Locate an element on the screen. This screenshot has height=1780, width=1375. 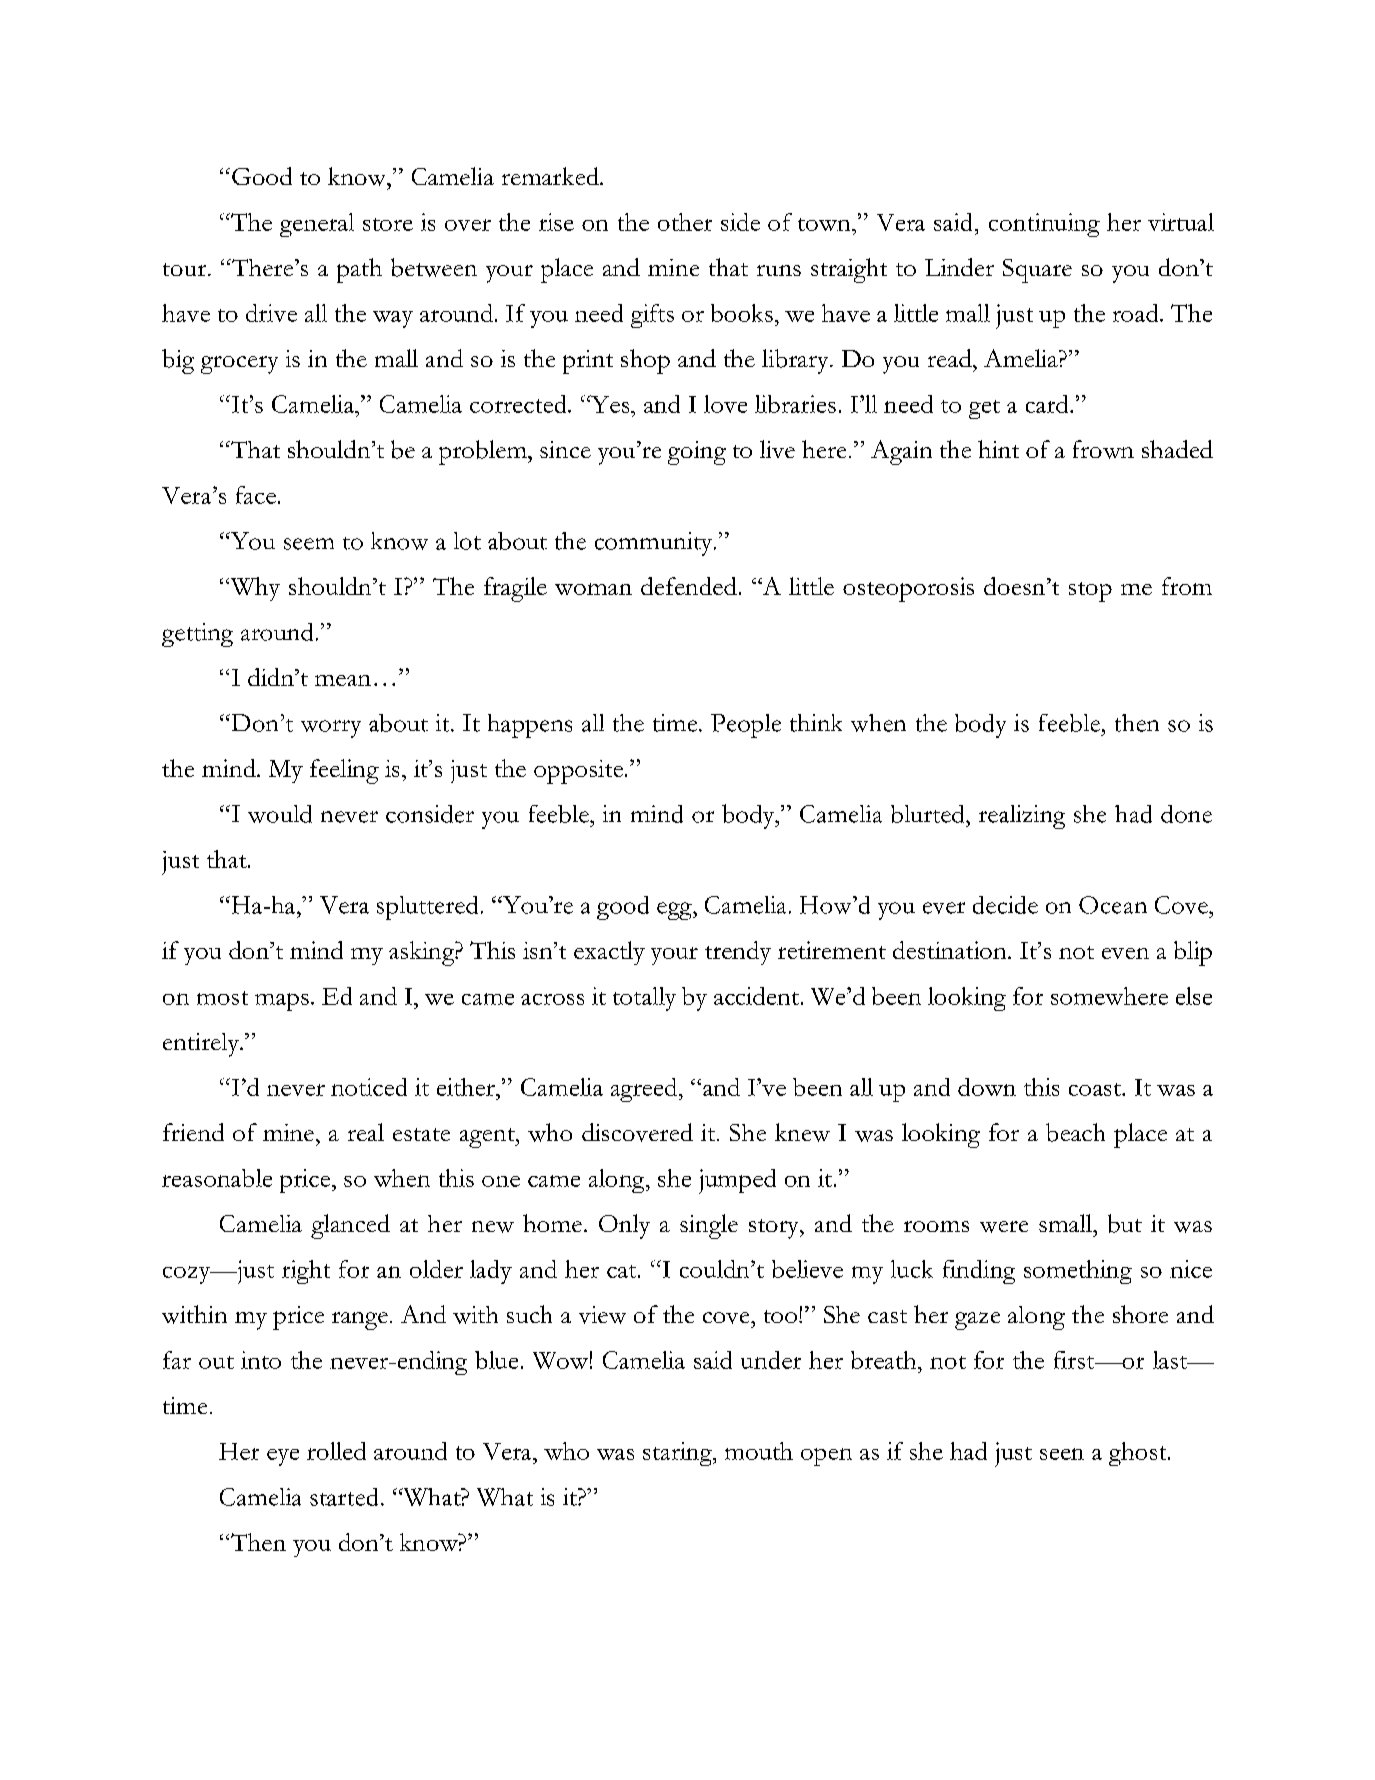
beach is located at coordinates (1075, 1132).
